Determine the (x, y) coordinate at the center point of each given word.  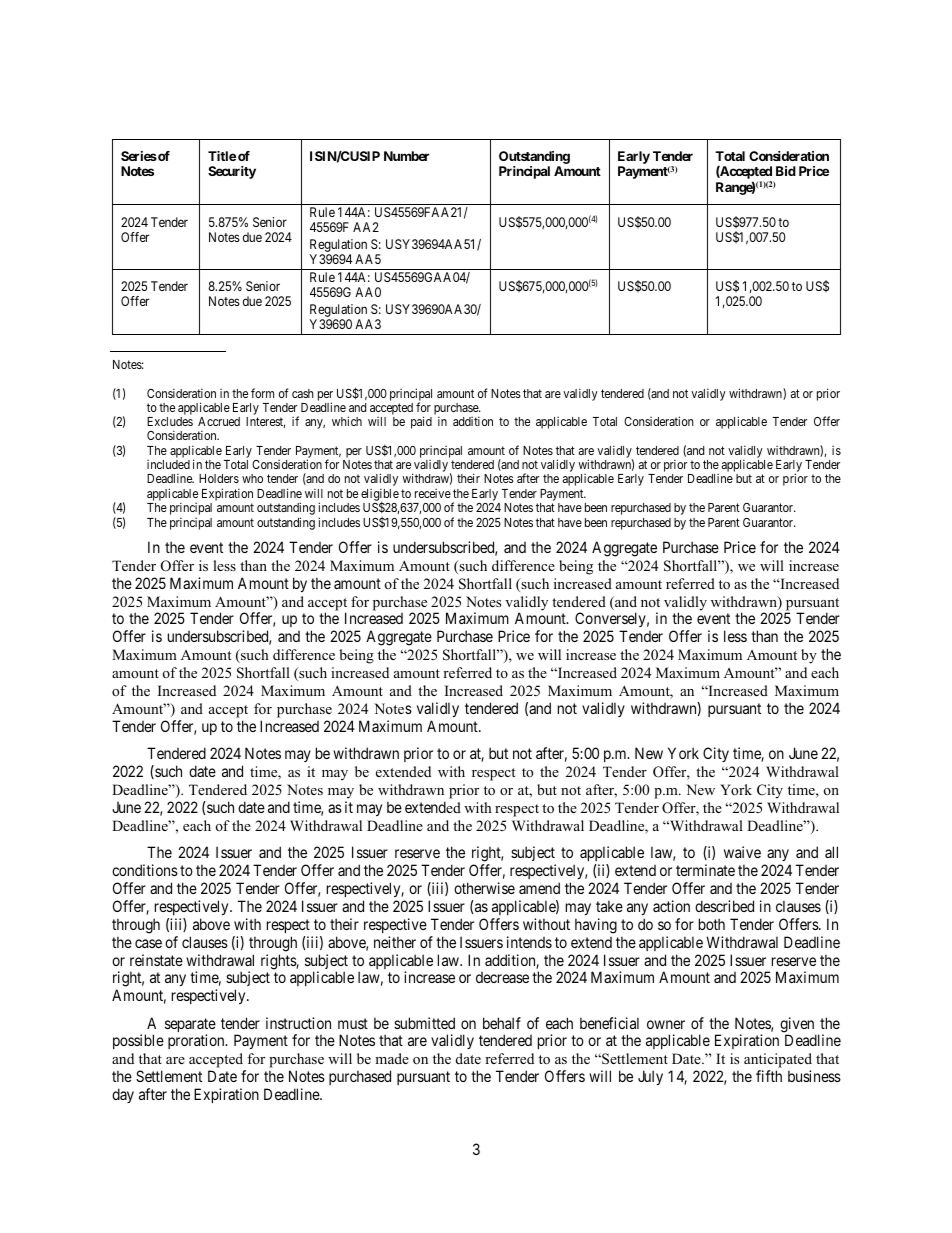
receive (433, 493)
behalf (502, 1023)
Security (232, 172)
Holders (219, 478)
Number (406, 156)
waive (742, 852)
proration (197, 1041)
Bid (786, 171)
